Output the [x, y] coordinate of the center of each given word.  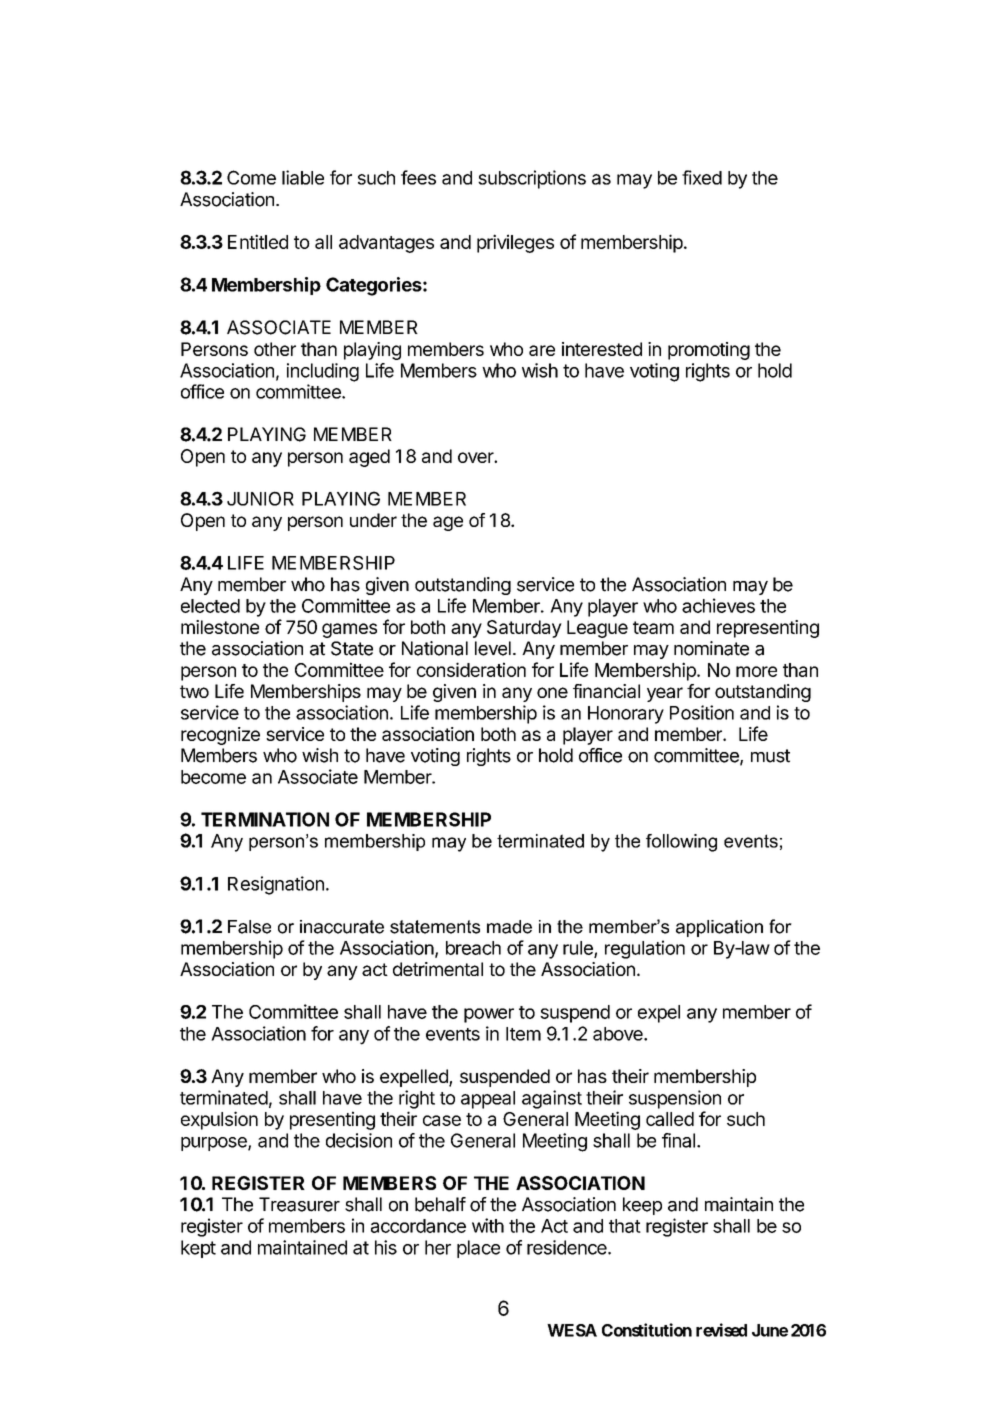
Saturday [524, 629]
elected [210, 606]
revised [721, 1330]
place [478, 1249]
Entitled [258, 241]
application [719, 928]
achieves [718, 605]
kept [198, 1249]
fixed [702, 177]
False [249, 927]
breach [473, 948]
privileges [515, 243]
